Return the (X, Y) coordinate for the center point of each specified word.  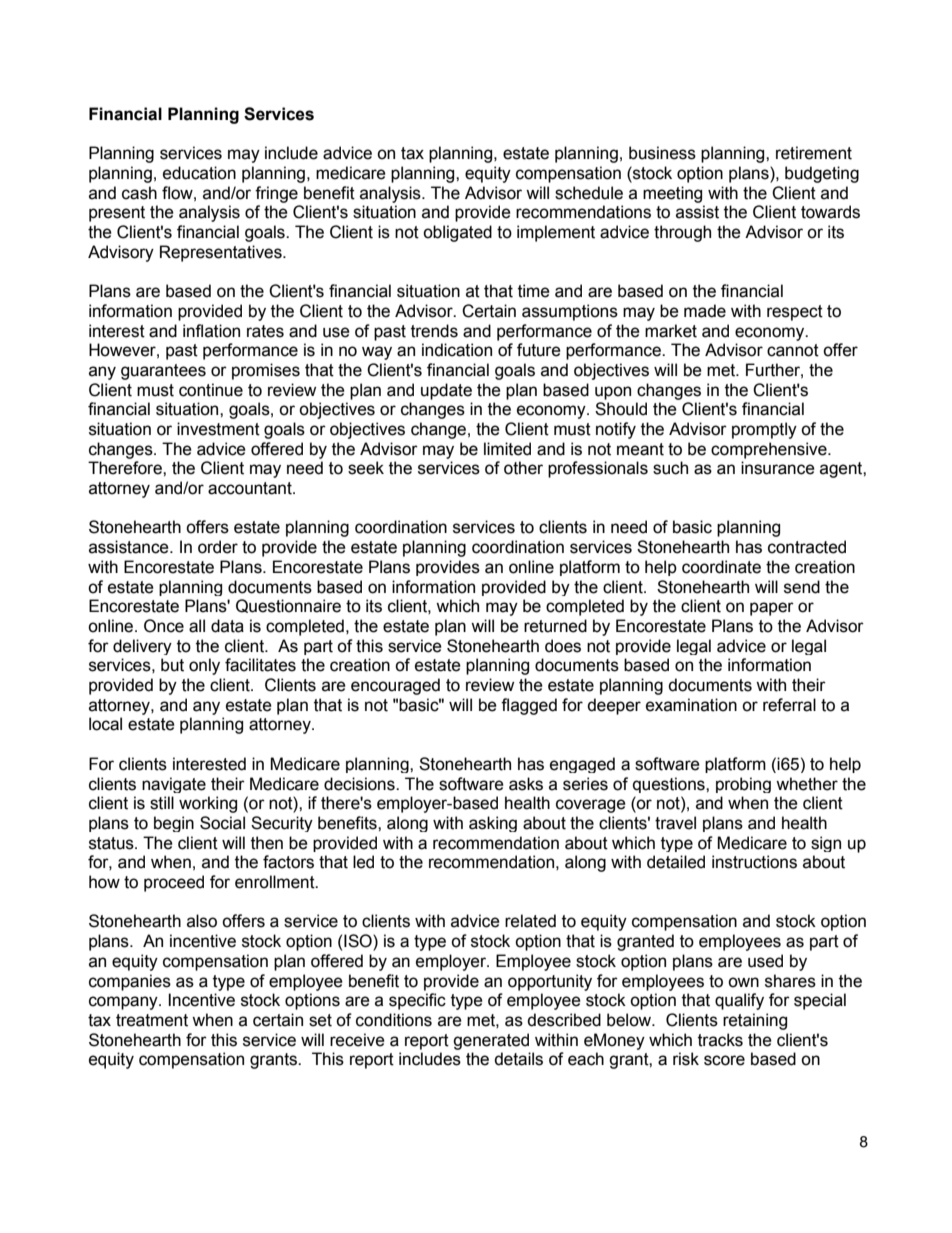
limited (507, 449)
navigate (174, 785)
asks (526, 784)
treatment (152, 1020)
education (199, 173)
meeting (672, 194)
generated (491, 1041)
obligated (457, 233)
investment (218, 429)
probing (743, 785)
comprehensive (770, 450)
